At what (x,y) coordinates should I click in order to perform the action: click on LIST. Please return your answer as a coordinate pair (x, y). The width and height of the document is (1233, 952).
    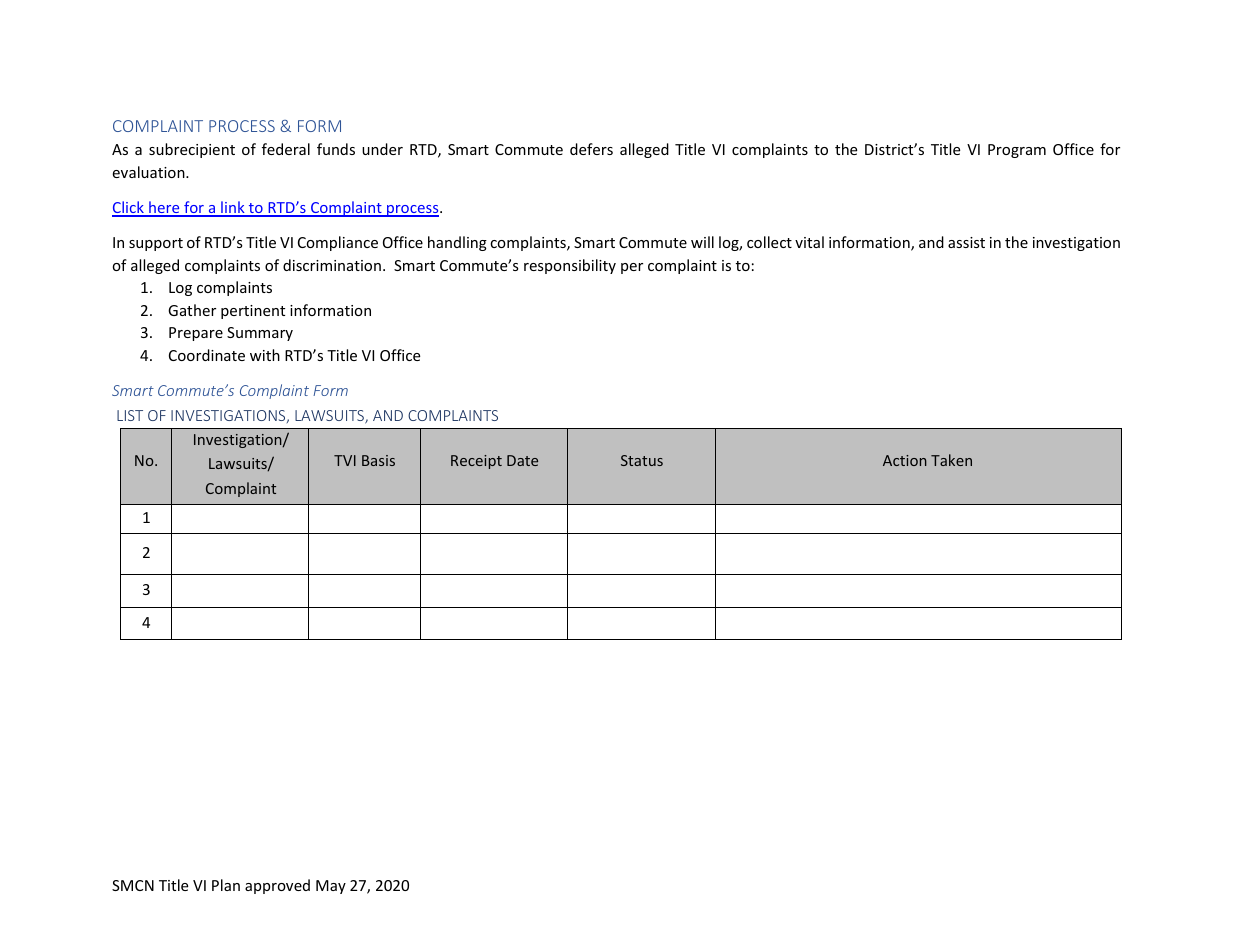
    Looking at the image, I should click on (130, 415).
